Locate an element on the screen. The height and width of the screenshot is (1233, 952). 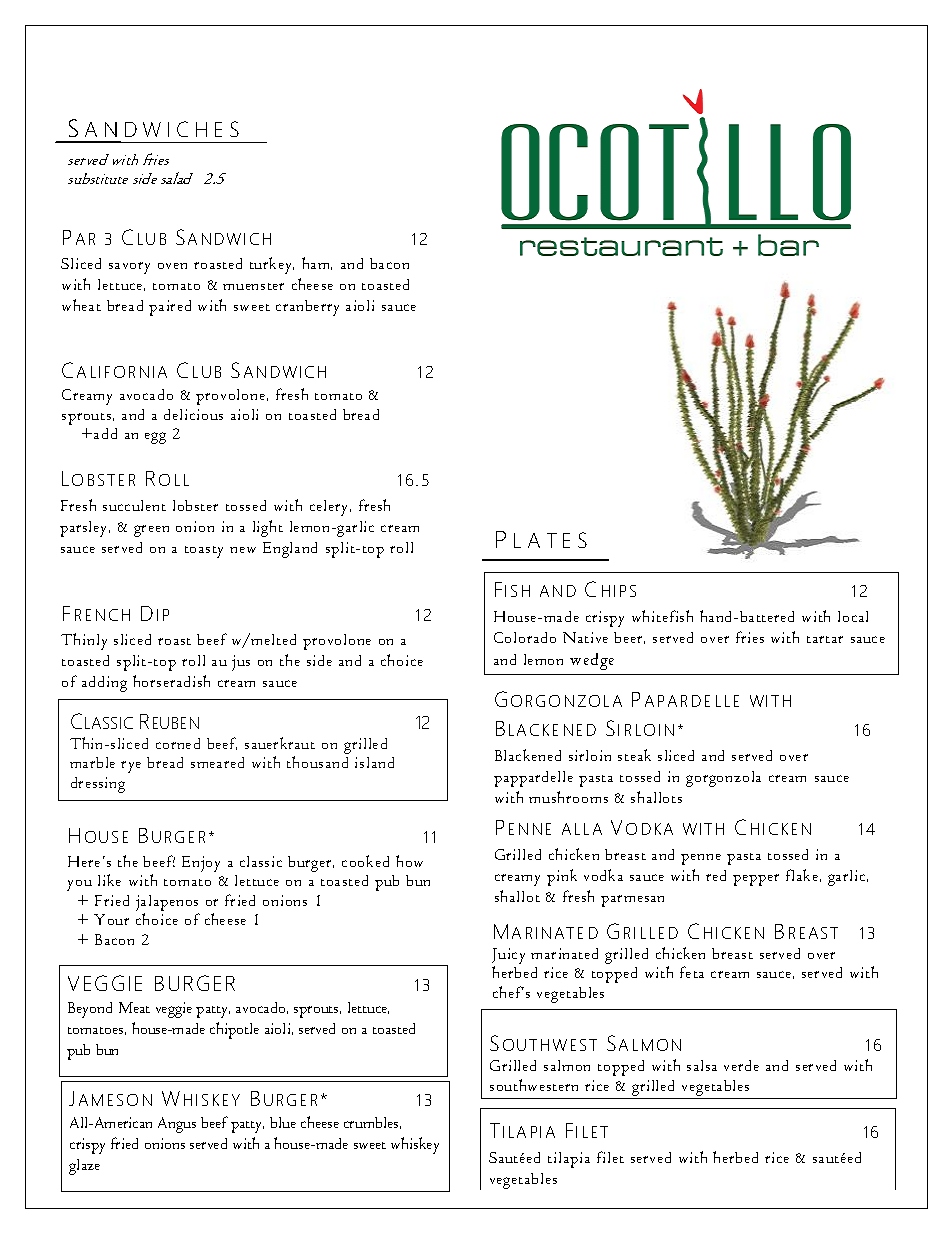
feta is located at coordinates (692, 972).
